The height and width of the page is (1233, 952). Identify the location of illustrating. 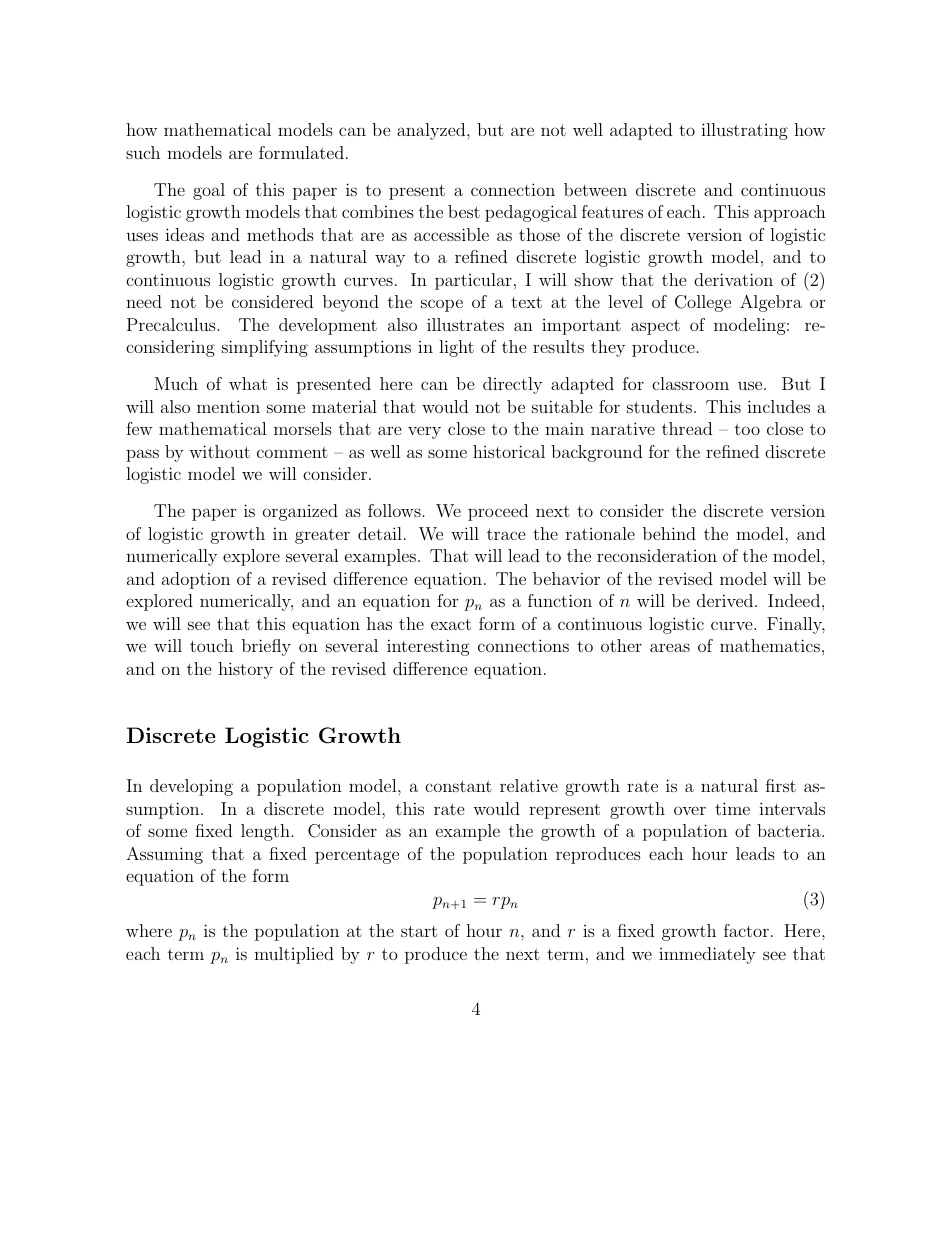
(744, 131).
